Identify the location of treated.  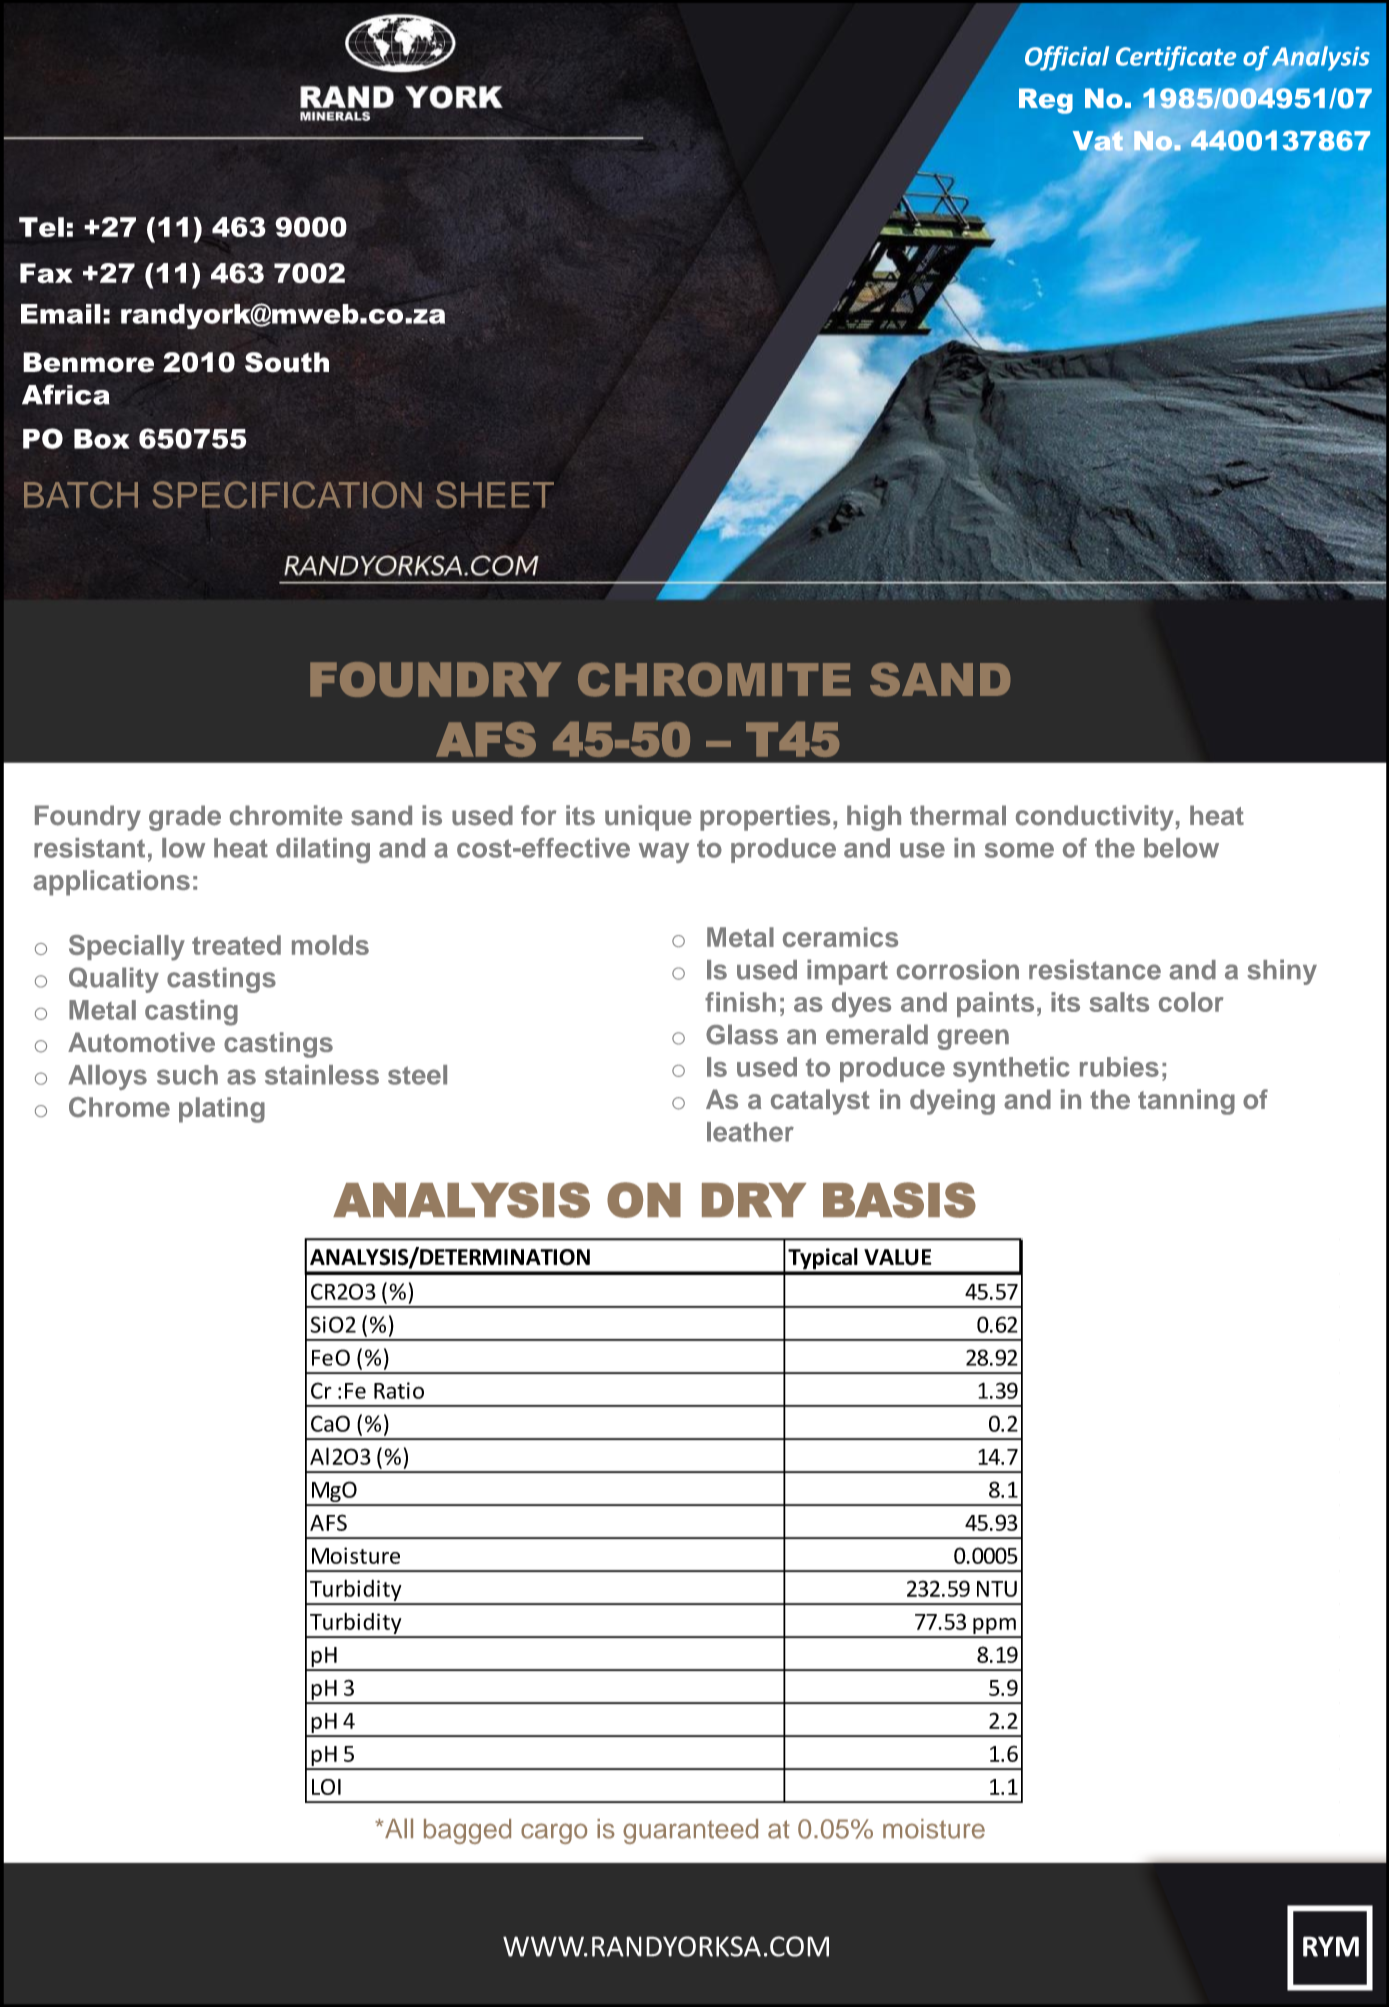
(236, 945).
